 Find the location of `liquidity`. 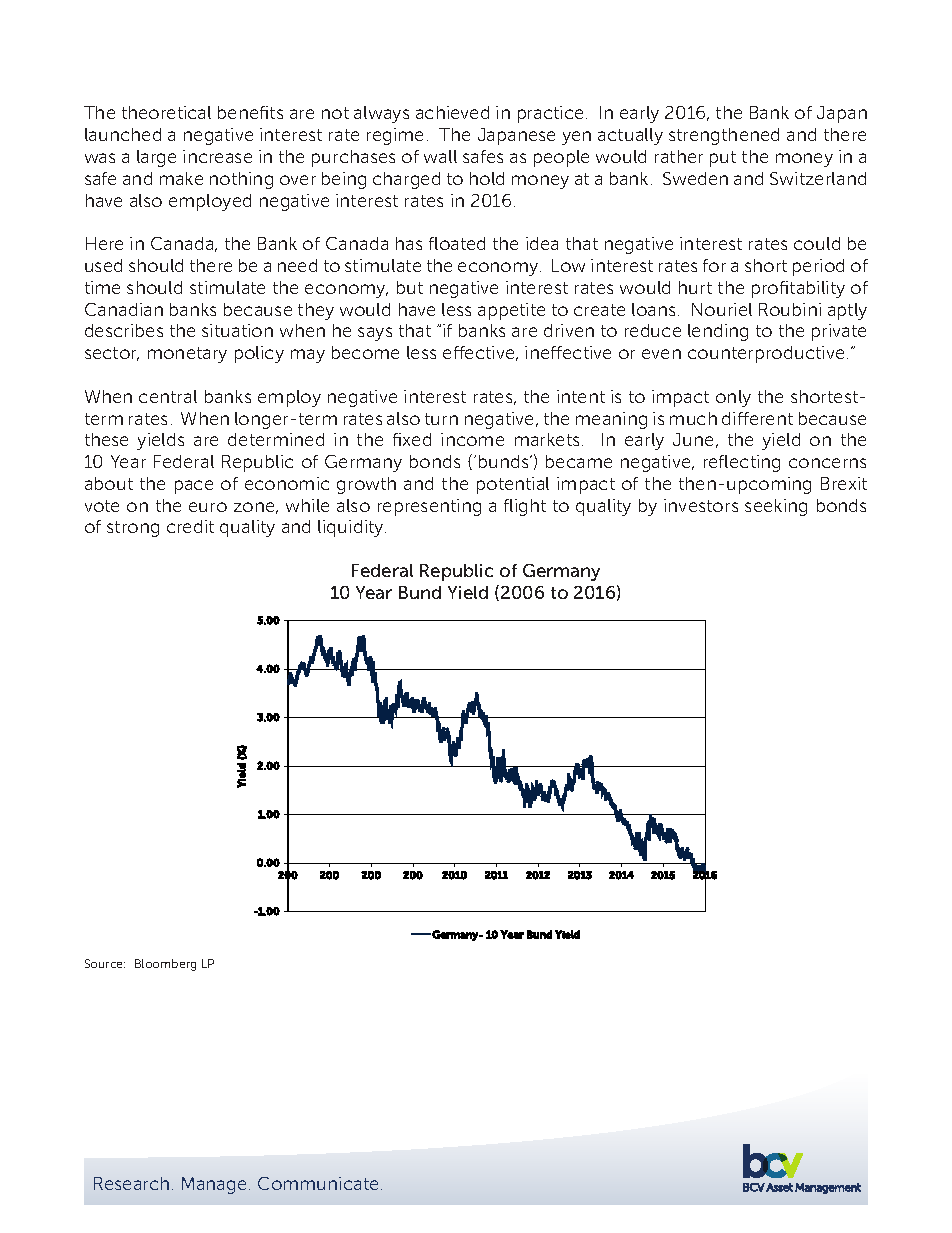

liquidity is located at coordinates (352, 528).
